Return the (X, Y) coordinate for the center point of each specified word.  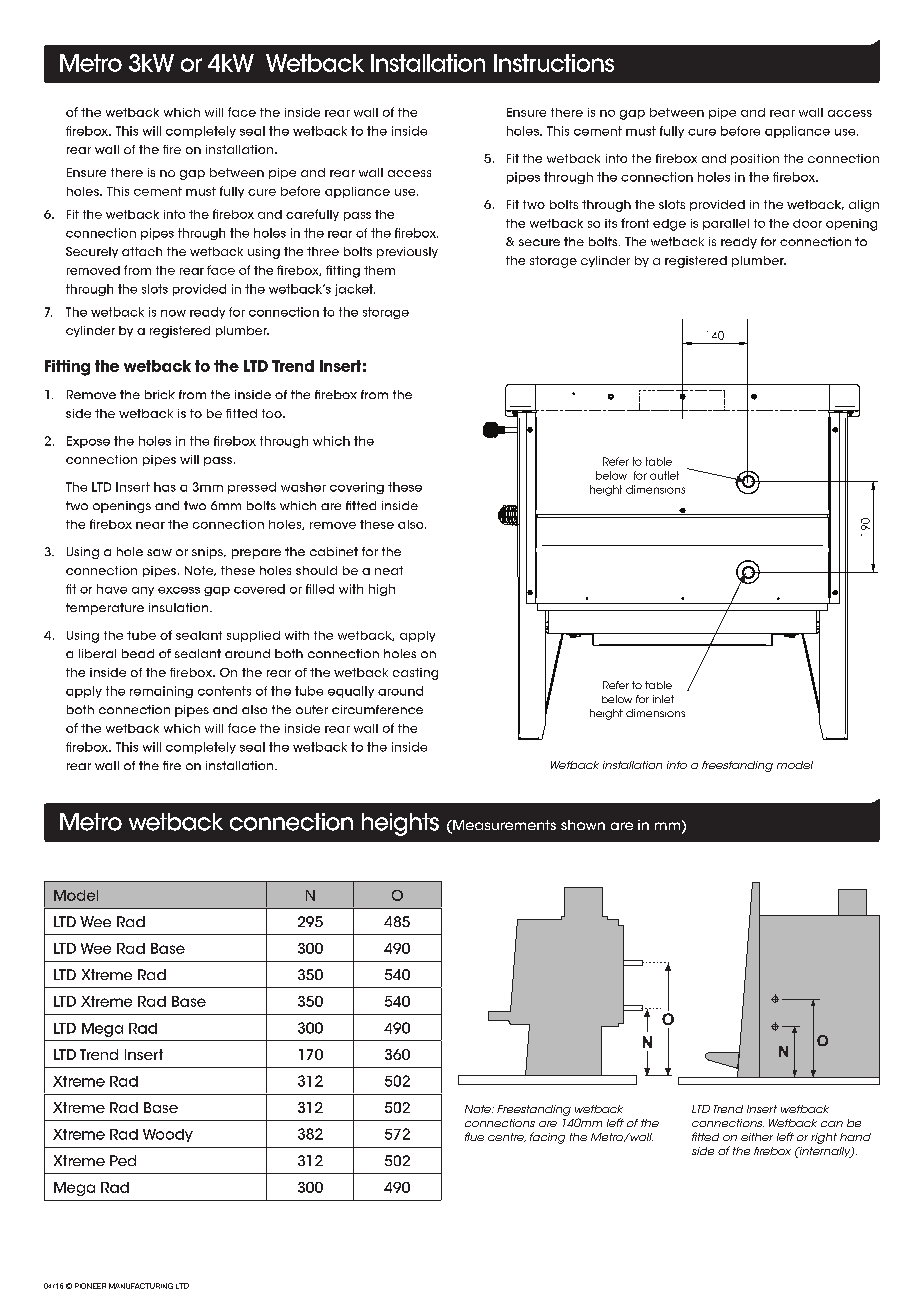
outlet (664, 475)
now (173, 313)
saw (159, 552)
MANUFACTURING (141, 1286)
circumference (377, 709)
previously (407, 252)
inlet (663, 699)
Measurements (503, 826)
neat (389, 570)
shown (583, 825)
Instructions (554, 63)
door (807, 223)
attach (142, 251)
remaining (161, 692)
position (755, 159)
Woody (168, 1135)
